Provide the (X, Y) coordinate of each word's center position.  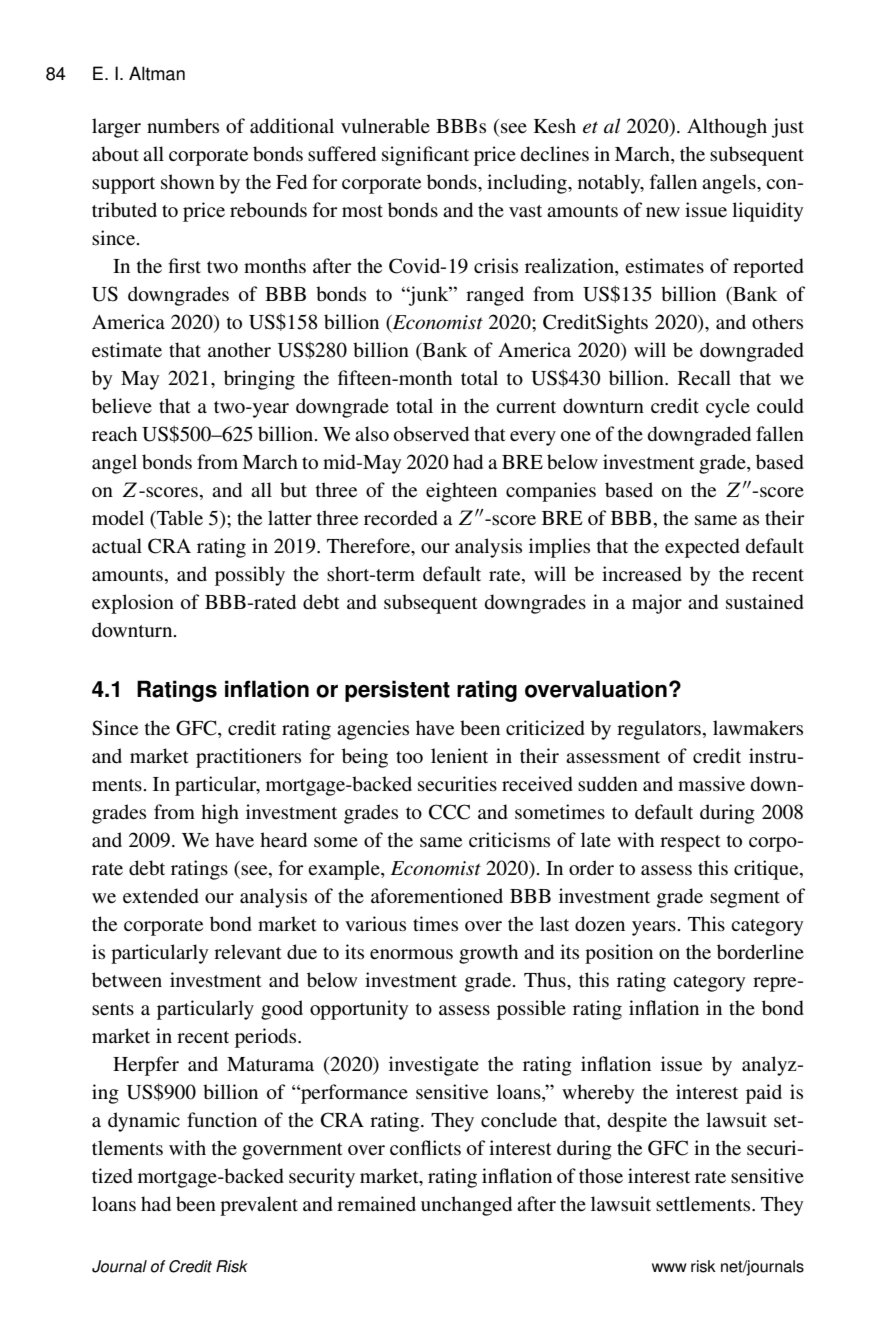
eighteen (461, 492)
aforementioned (437, 896)
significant (425, 156)
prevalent (259, 1206)
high (220, 814)
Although (727, 128)
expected (702, 548)
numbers (183, 126)
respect (690, 843)
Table (179, 518)
